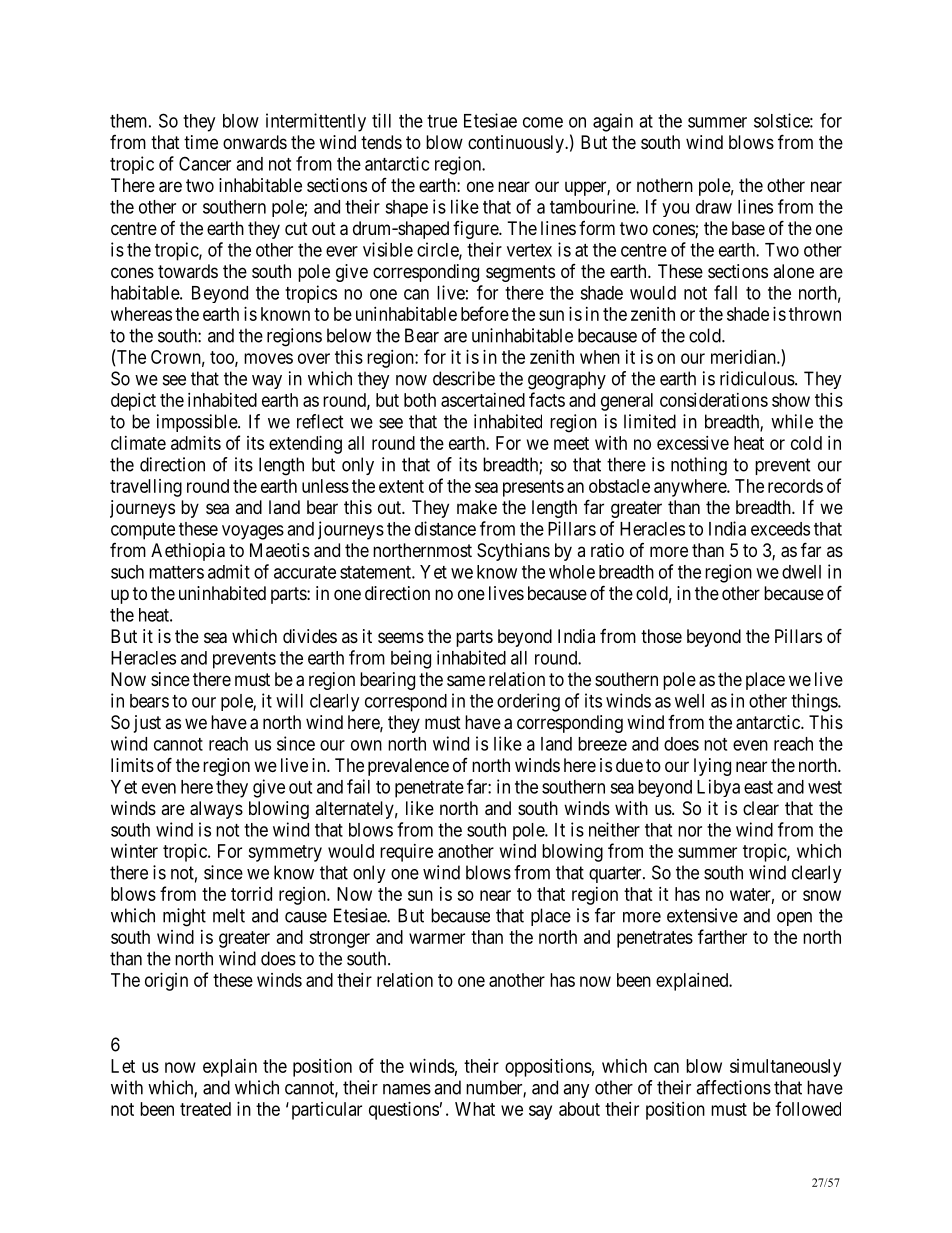 The image size is (952, 1233). Describe the element at coordinates (733, 1087) in the image. I see `affections` at that location.
